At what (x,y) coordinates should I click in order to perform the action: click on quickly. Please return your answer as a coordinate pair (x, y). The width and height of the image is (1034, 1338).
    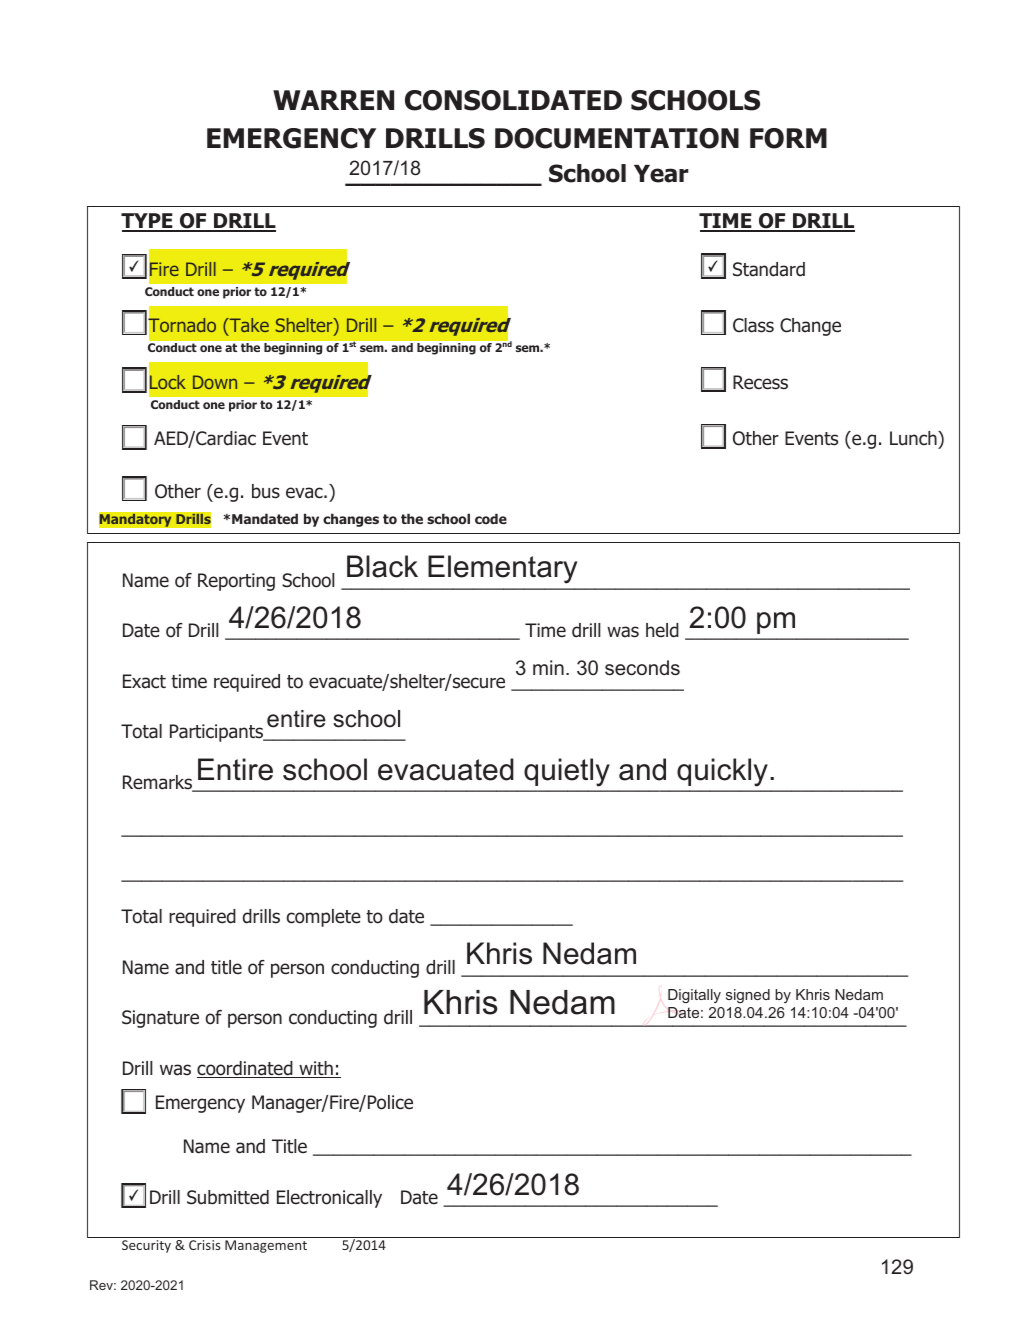
    Looking at the image, I should click on (722, 772).
